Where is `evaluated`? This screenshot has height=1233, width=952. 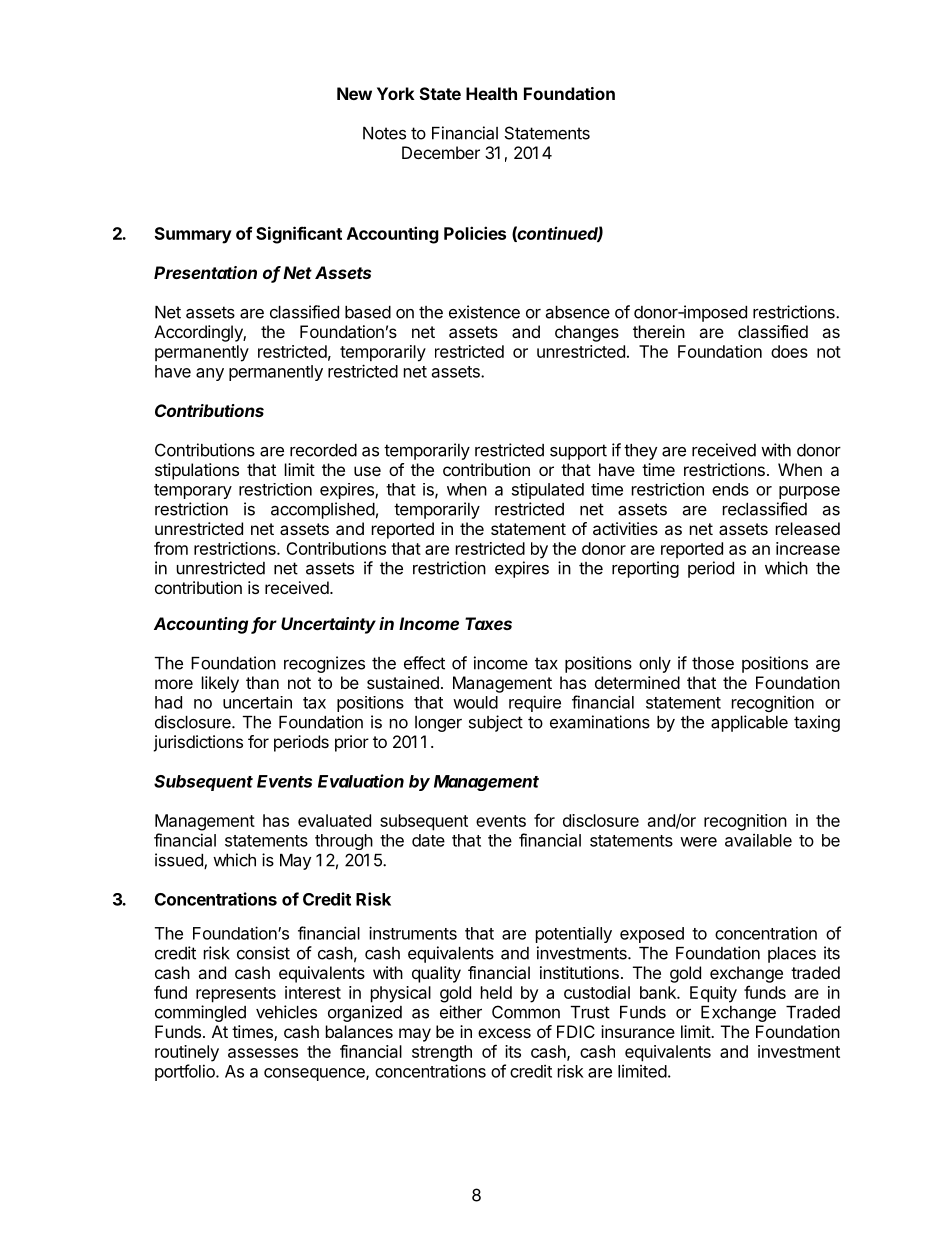
evaluated is located at coordinates (334, 820).
